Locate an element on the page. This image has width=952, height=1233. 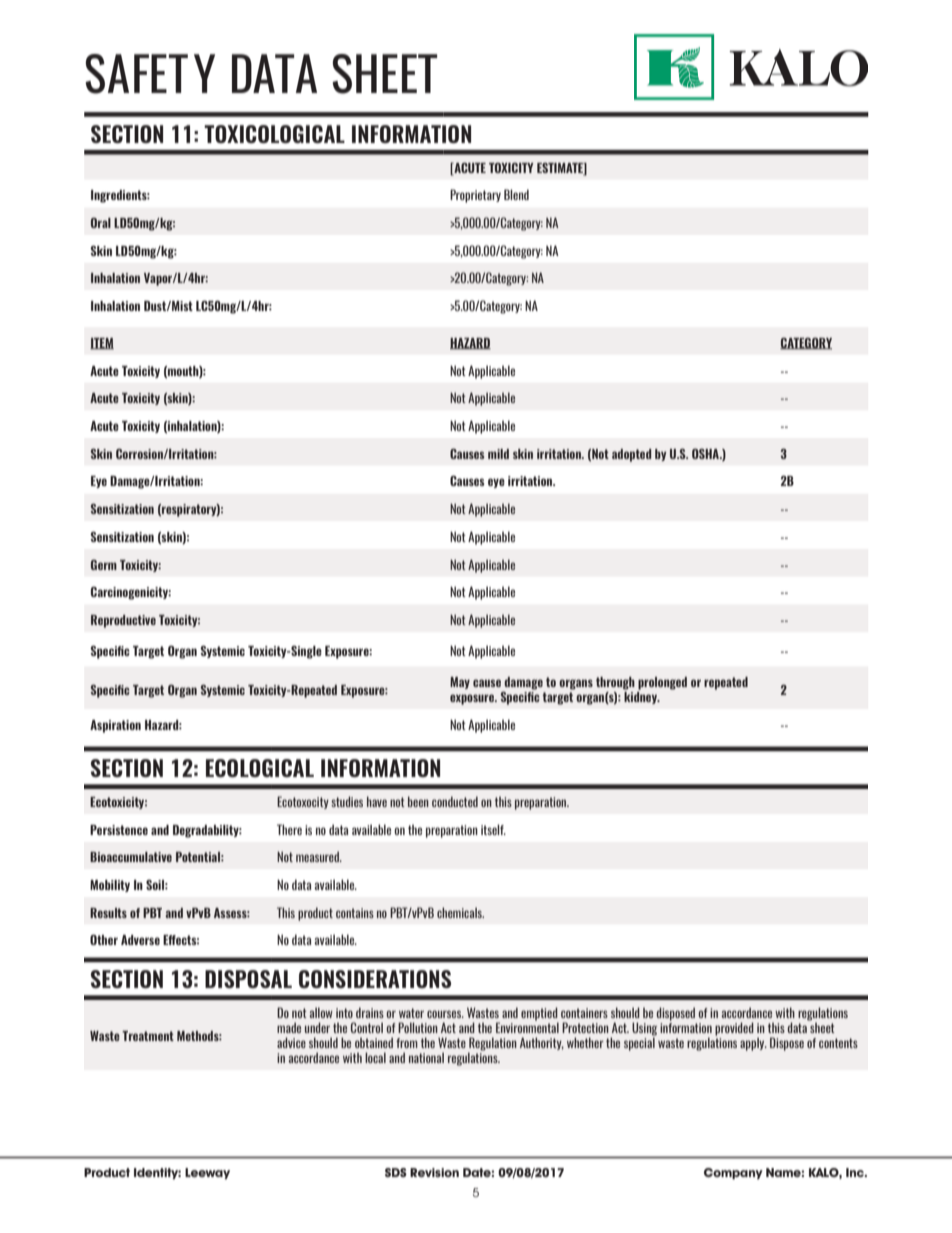
TOXICOLOGICAL is located at coordinates (274, 134).
